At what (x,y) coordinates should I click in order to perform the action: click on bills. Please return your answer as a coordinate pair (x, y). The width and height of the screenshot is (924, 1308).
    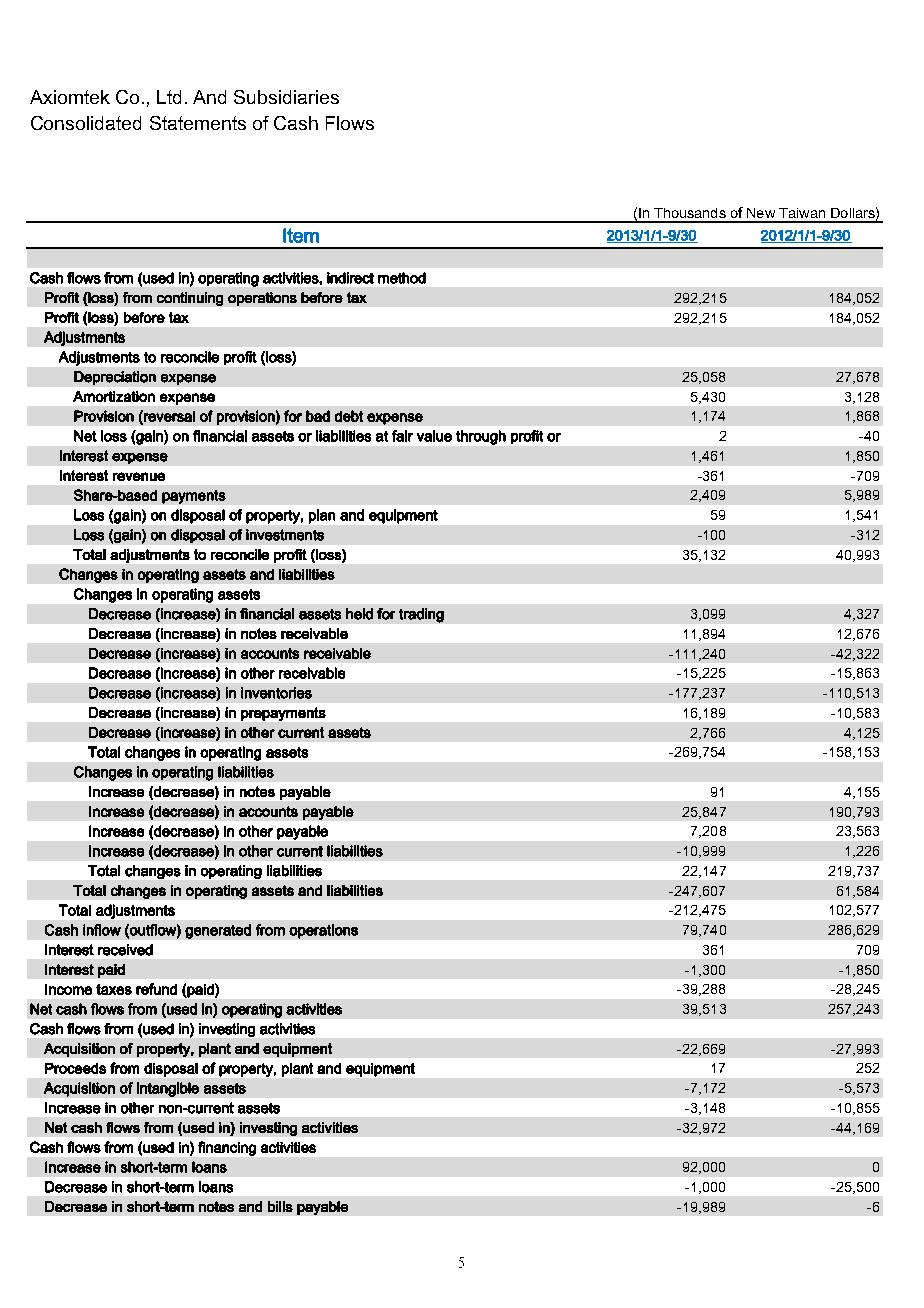
    Looking at the image, I should click on (280, 1206).
